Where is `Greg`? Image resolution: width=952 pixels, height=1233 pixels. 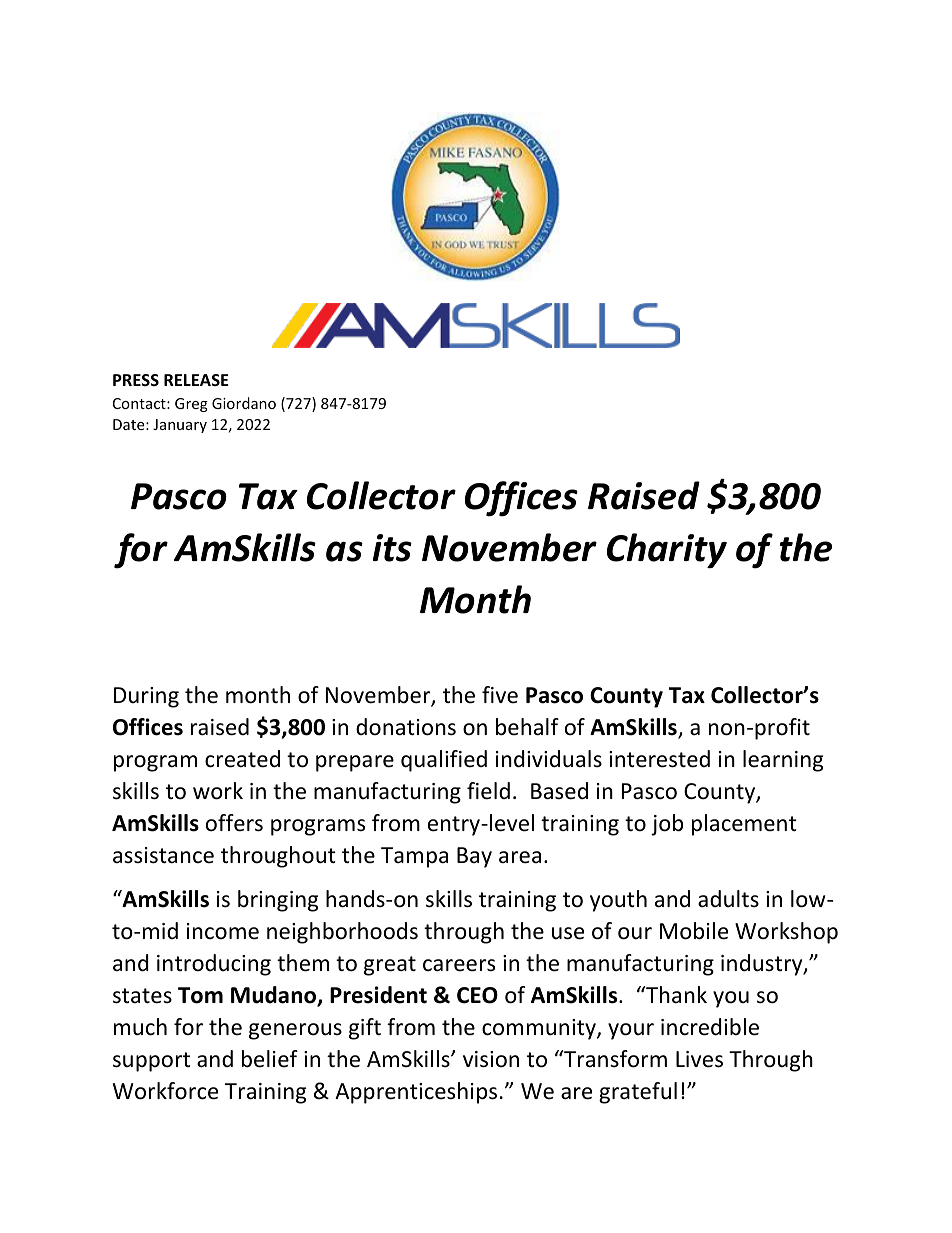
Greg is located at coordinates (191, 405).
